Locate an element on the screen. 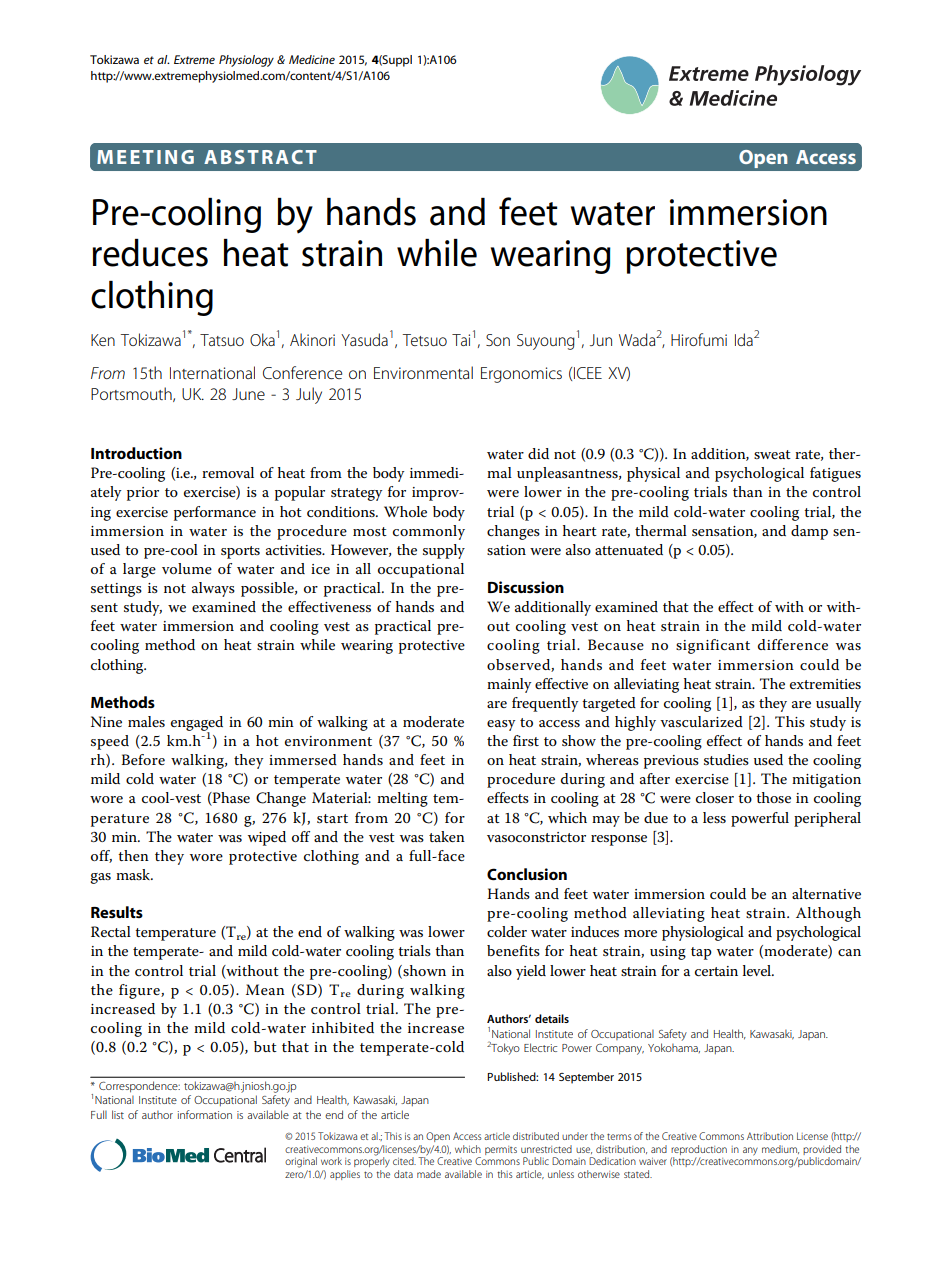 Image resolution: width=952 pixels, height=1270 pixels. Tatsuo is located at coordinates (222, 340).
